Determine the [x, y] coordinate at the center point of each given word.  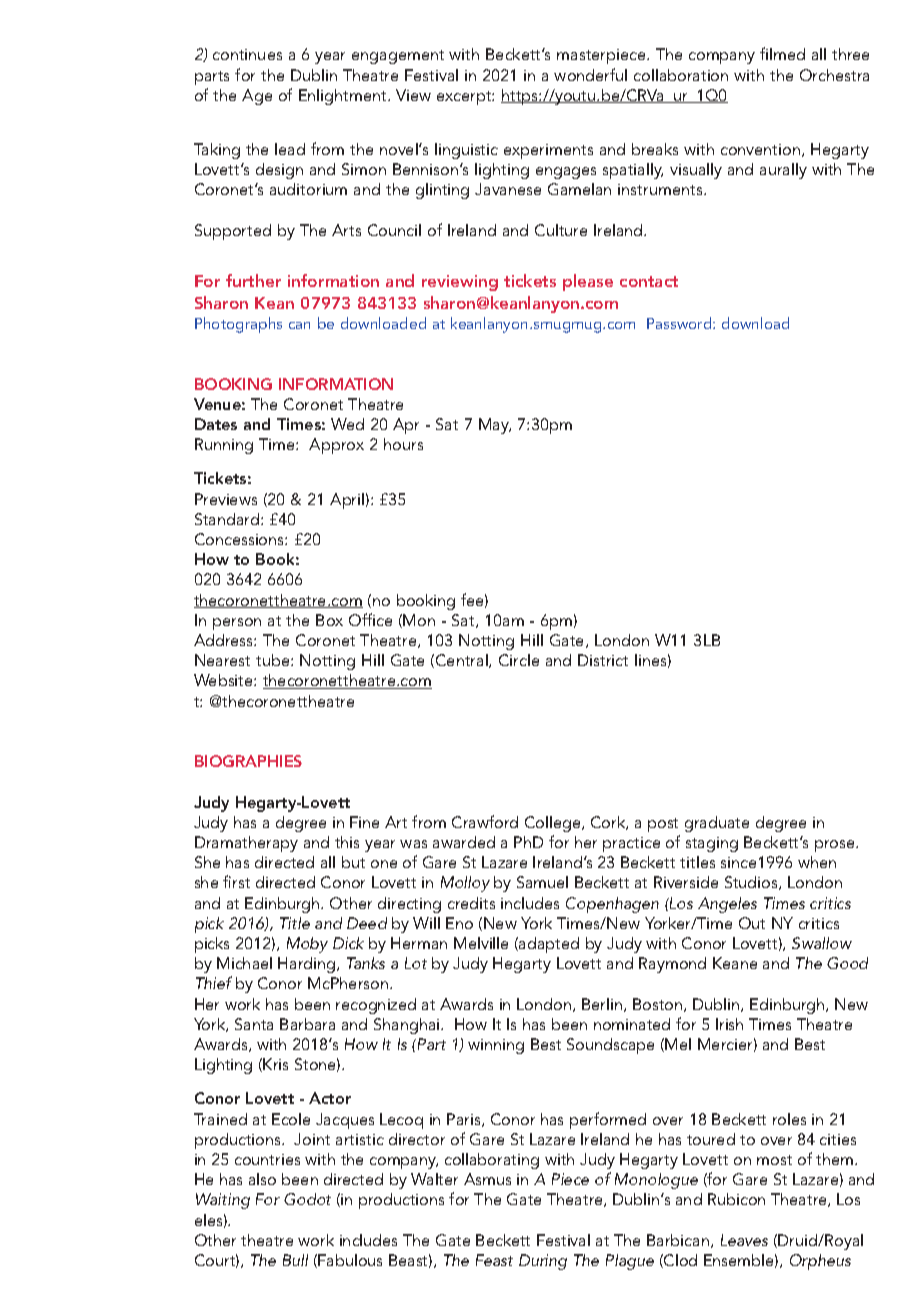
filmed [782, 53]
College [554, 824]
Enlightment [344, 97]
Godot [307, 1199]
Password [680, 323]
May [495, 426]
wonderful [590, 74]
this [347, 842]
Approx [336, 446]
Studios [752, 883]
